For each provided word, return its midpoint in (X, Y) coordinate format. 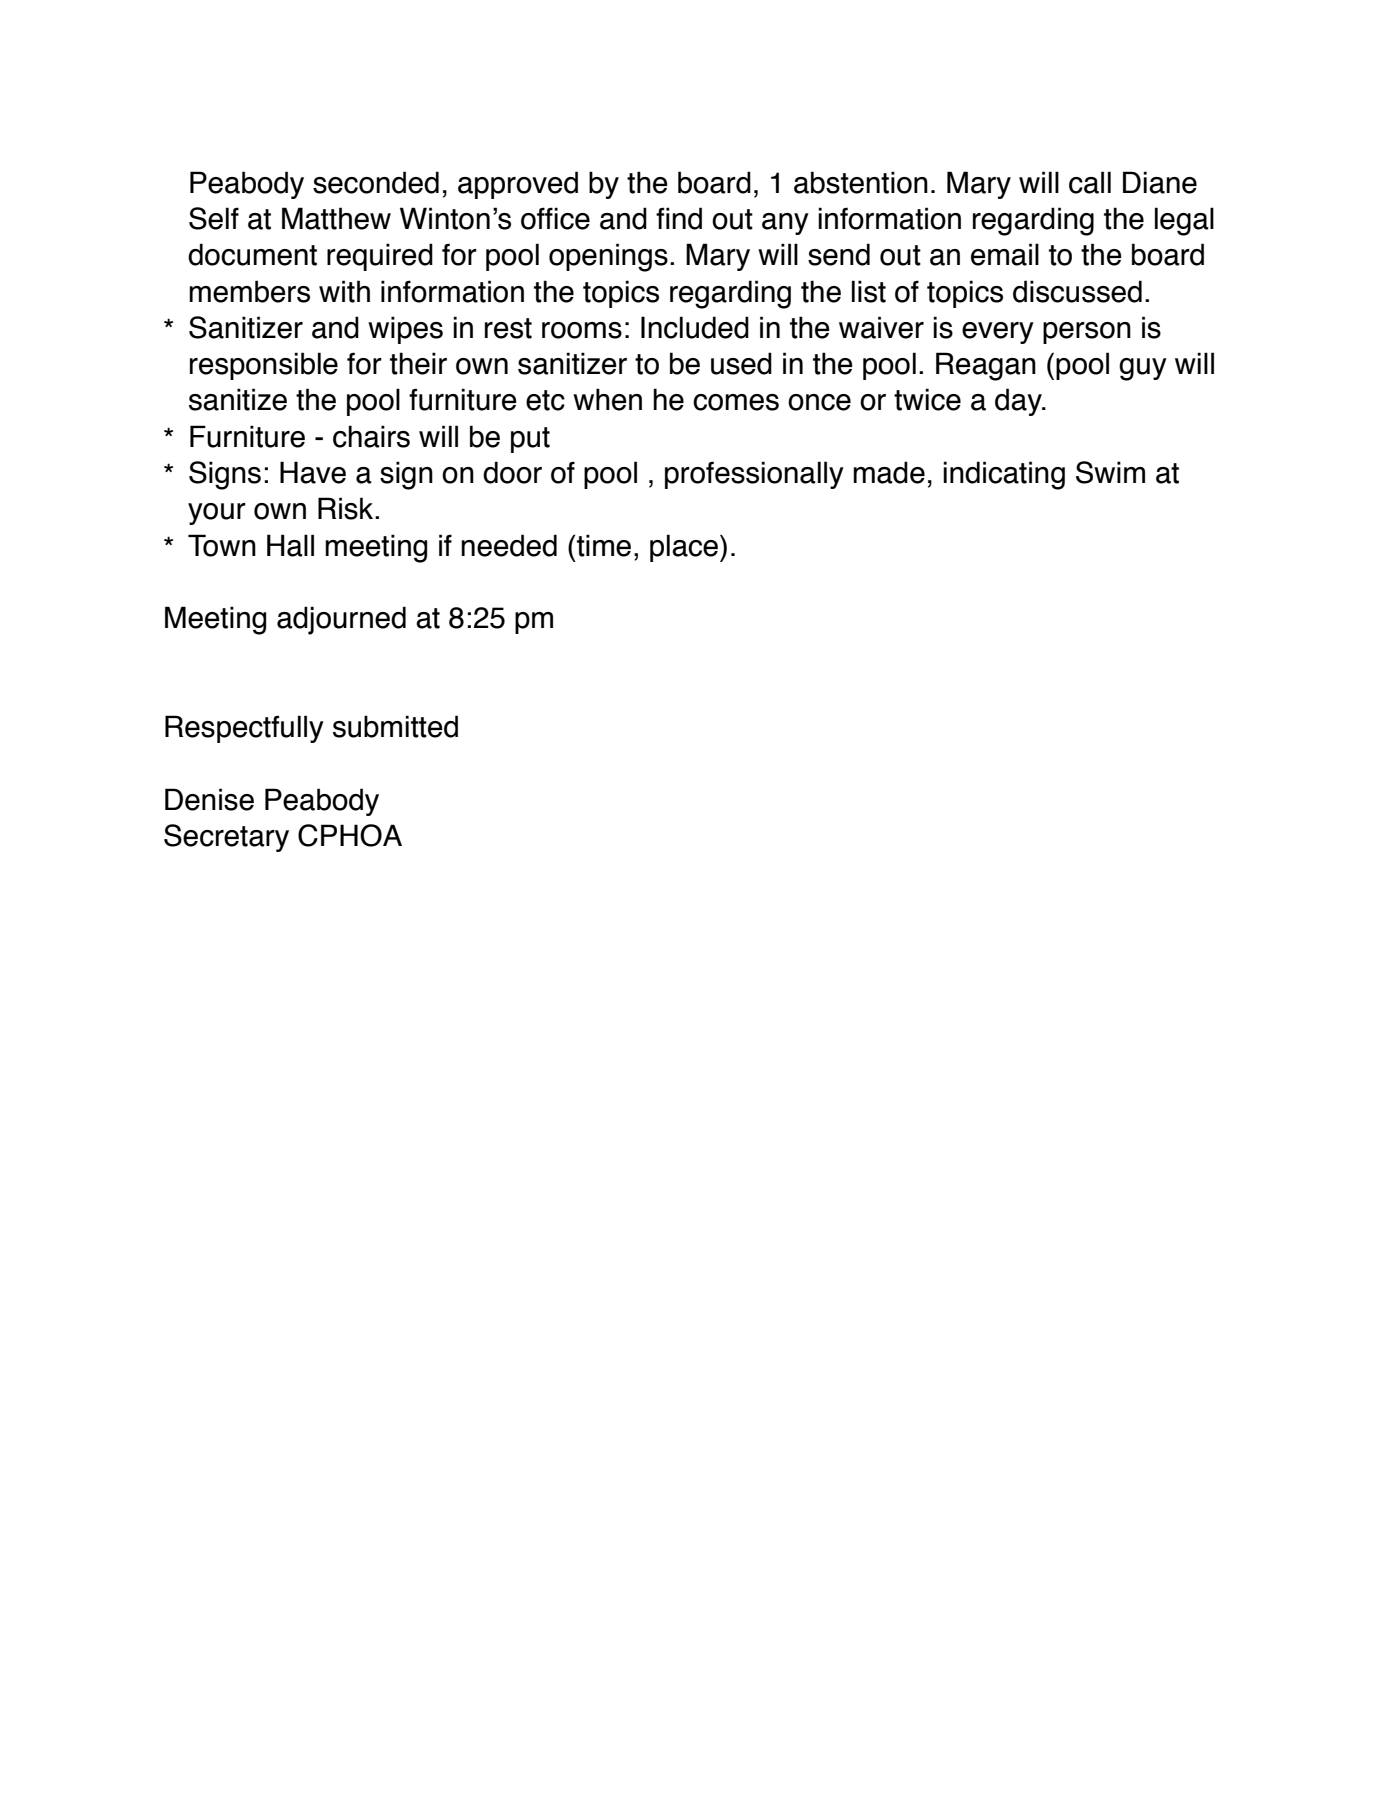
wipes (405, 330)
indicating (1004, 475)
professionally (754, 475)
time (604, 545)
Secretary (226, 838)
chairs (371, 436)
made (889, 472)
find (679, 218)
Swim (1110, 472)
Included (695, 327)
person (1087, 333)
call (1090, 182)
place (684, 548)
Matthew (336, 218)
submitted (395, 726)
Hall (290, 545)
